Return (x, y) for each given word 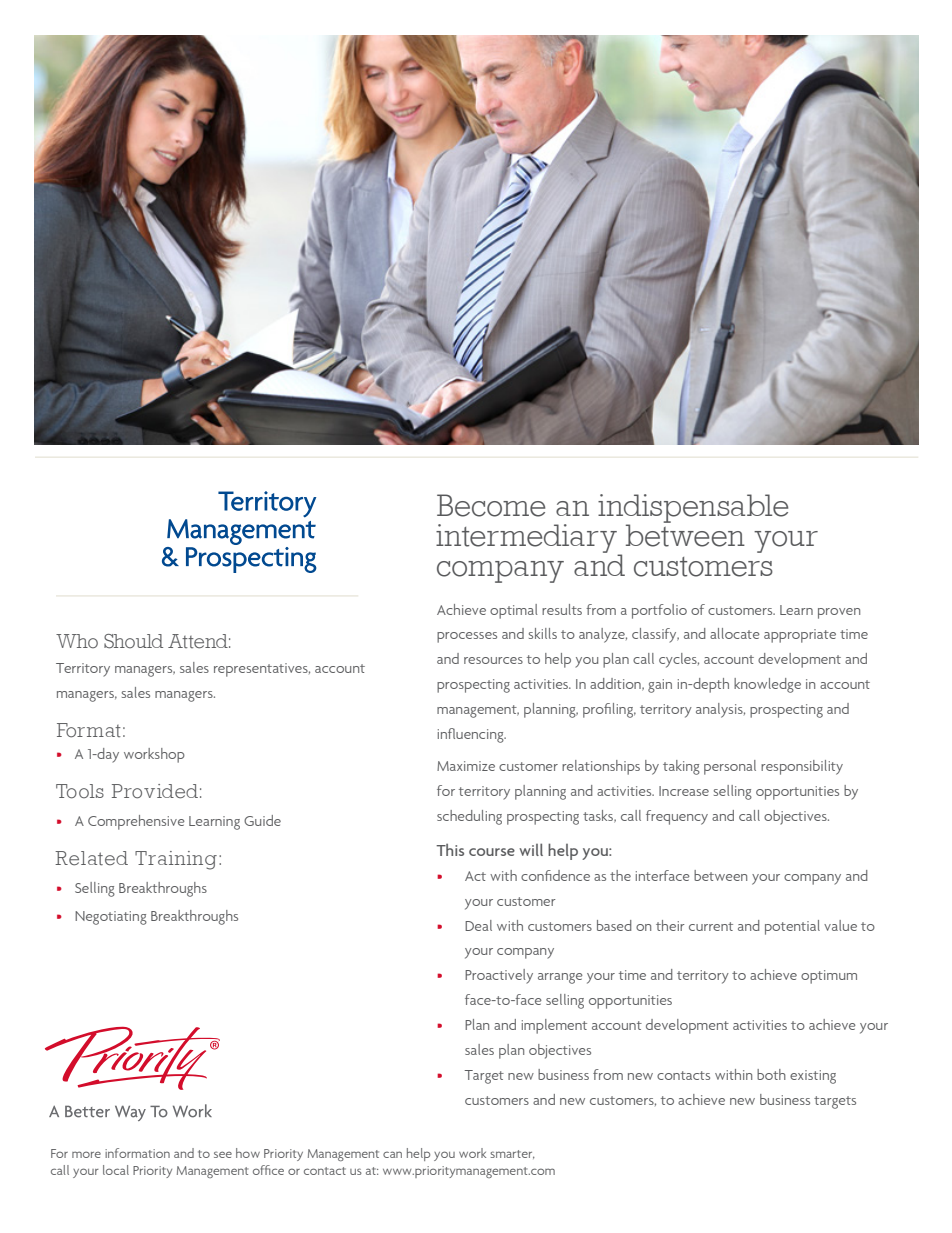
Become (491, 505)
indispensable (693, 510)
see (223, 1154)
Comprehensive (136, 822)
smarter (512, 1154)
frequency (677, 817)
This (450, 849)
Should (133, 641)
